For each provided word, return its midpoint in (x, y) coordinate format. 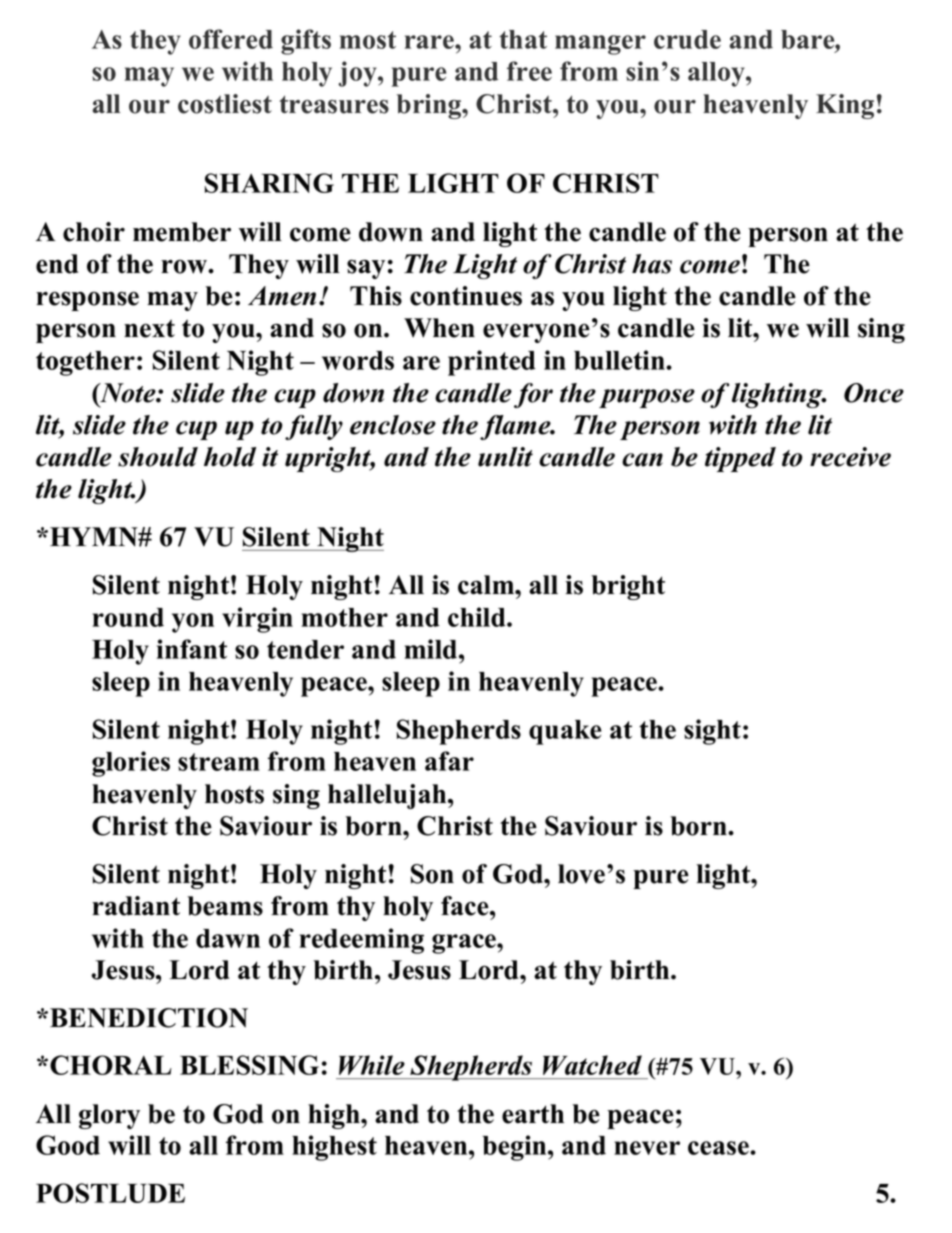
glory (109, 1116)
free (529, 71)
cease (719, 1148)
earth (533, 1114)
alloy (717, 74)
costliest (225, 104)
